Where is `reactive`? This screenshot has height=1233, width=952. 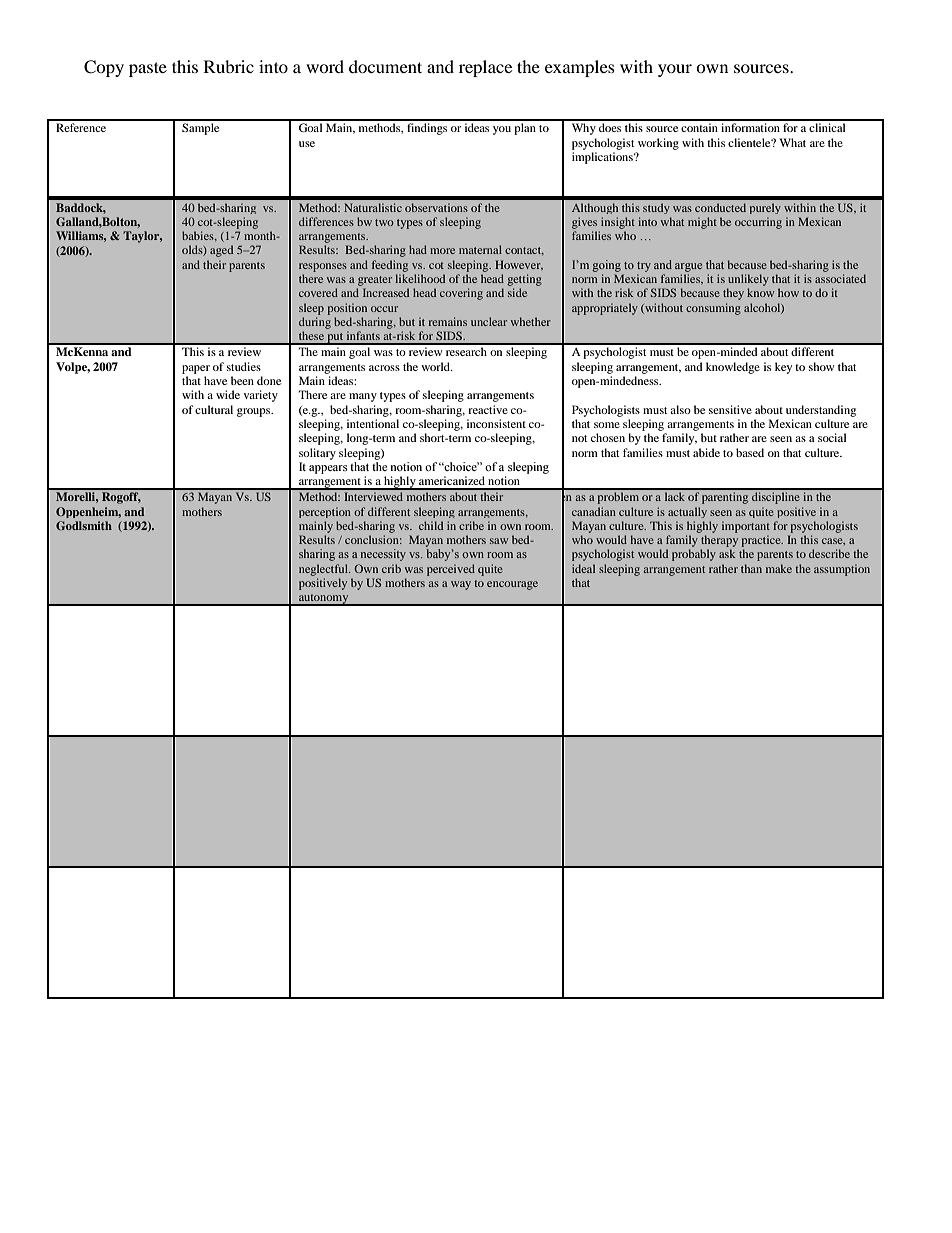
reactive is located at coordinates (488, 409).
